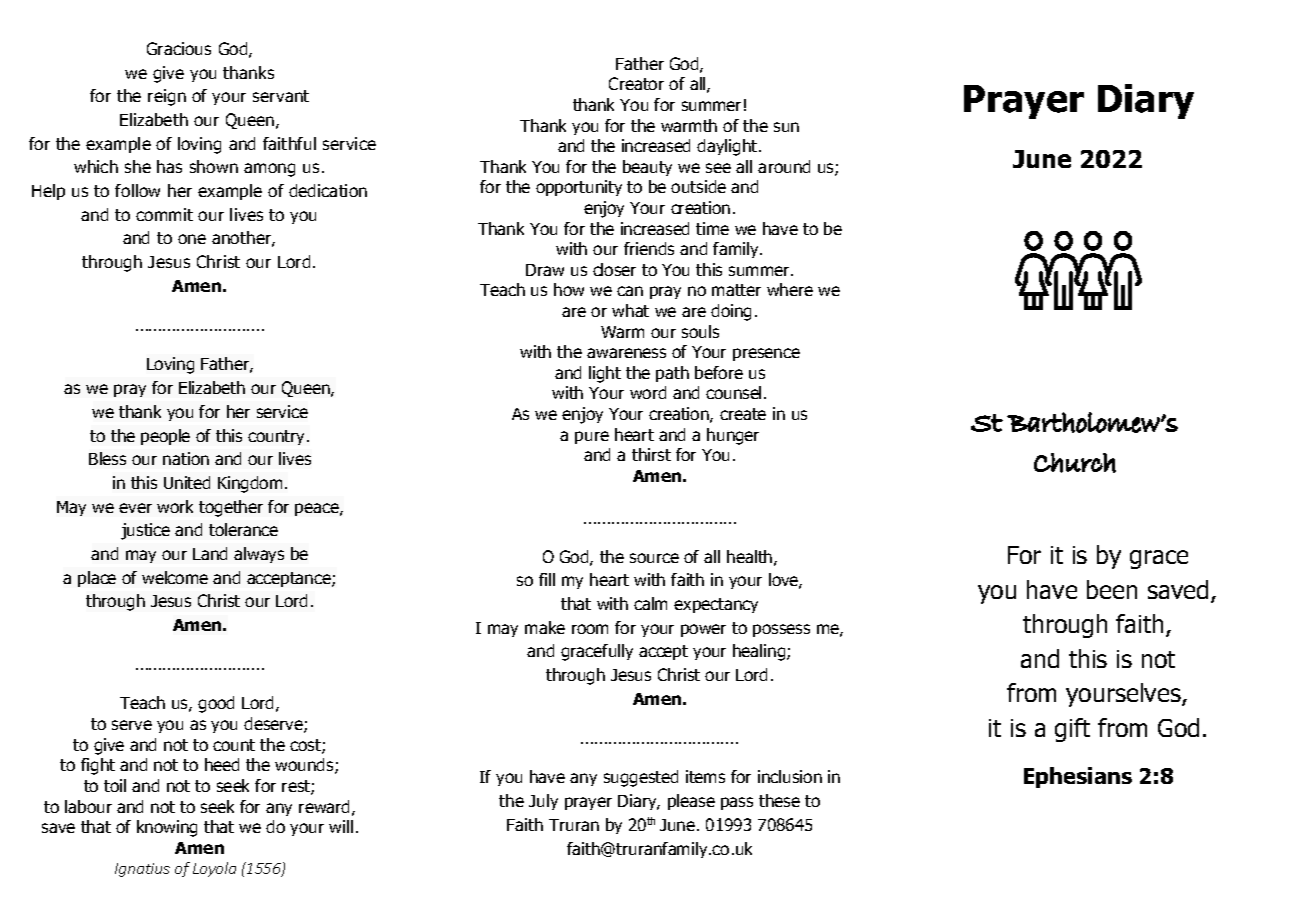 The height and width of the screenshot is (924, 1308). Describe the element at coordinates (636, 83) in the screenshot. I see `Creator` at that location.
